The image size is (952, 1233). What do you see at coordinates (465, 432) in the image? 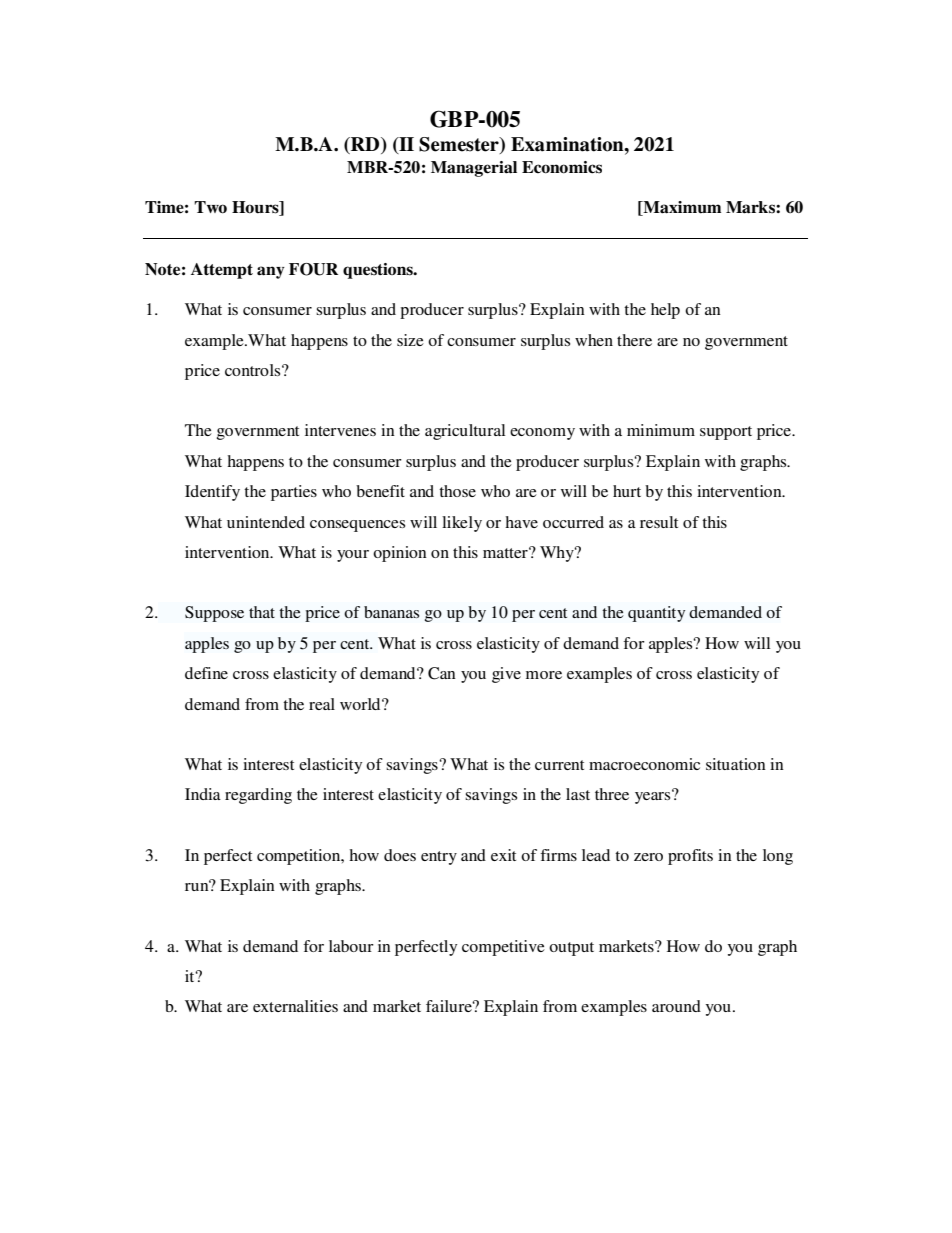
I see `agricultural` at bounding box center [465, 432].
